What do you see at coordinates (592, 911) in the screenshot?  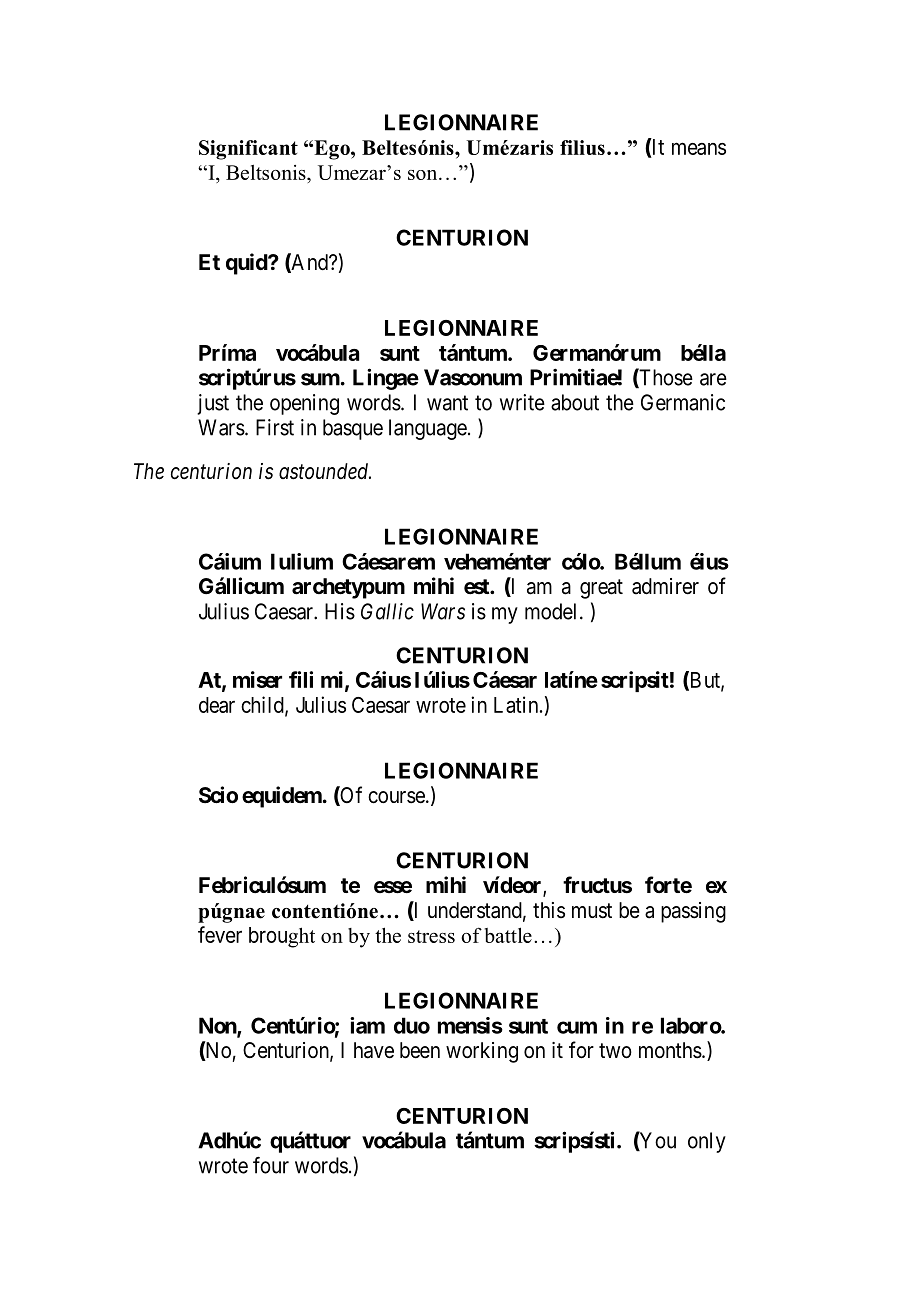 I see `must` at bounding box center [592, 911].
